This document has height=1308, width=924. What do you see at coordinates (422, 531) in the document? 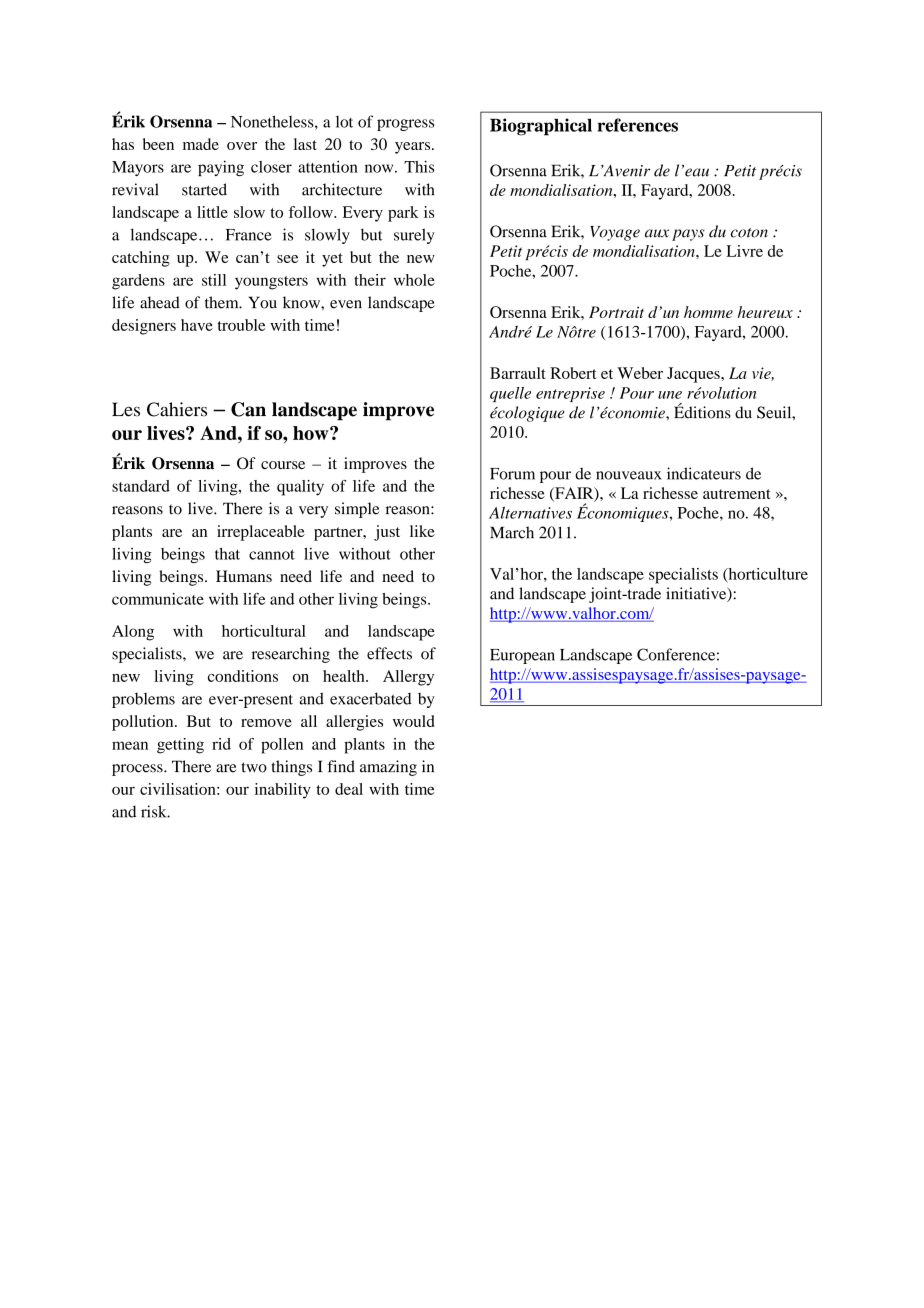
I see `like` at bounding box center [422, 531].
